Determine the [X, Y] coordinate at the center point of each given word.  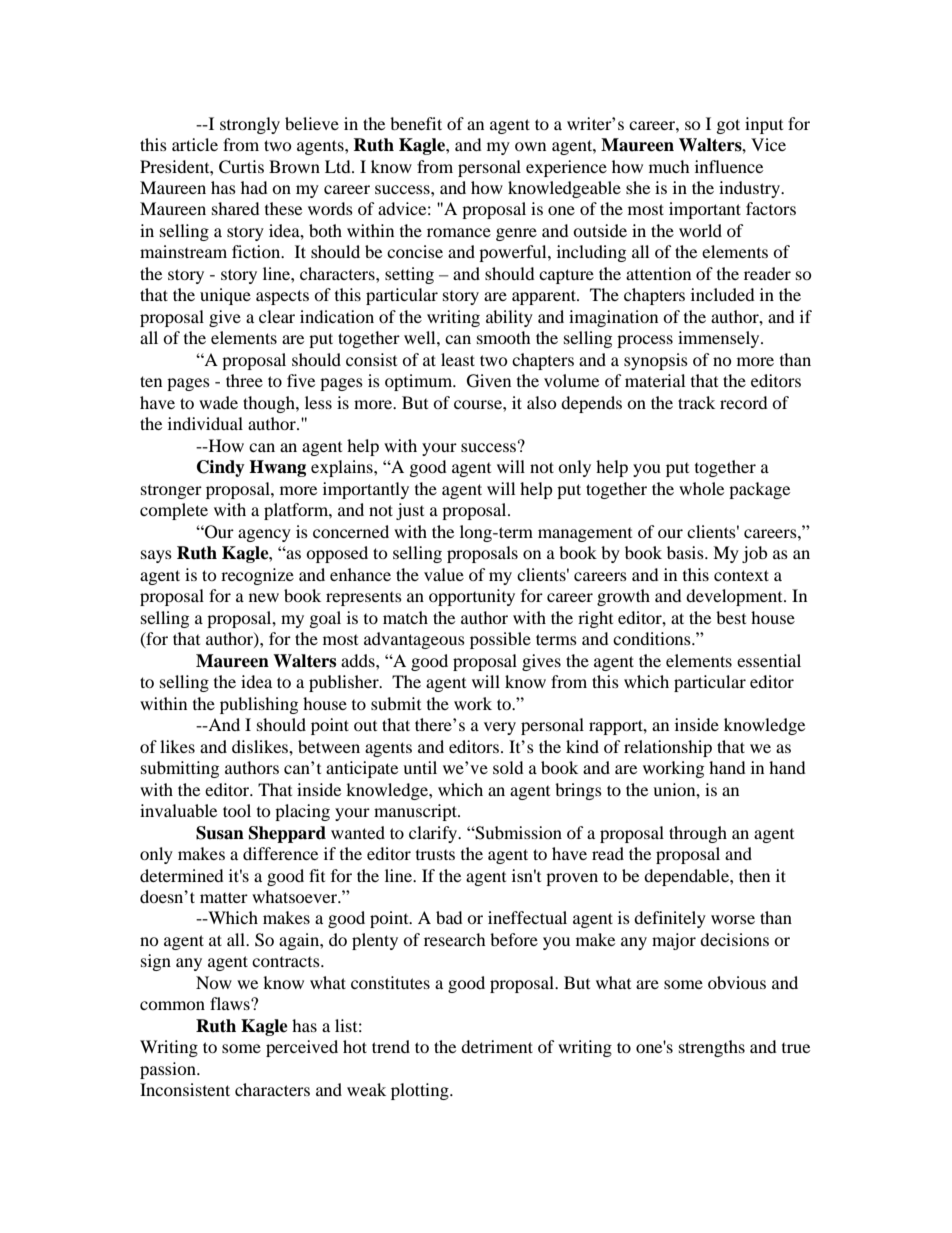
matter [224, 897]
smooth [504, 337]
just [410, 511]
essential [769, 660]
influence [729, 166]
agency [264, 535]
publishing [259, 705]
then [754, 875]
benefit [416, 123]
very [500, 728]
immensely [720, 339]
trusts [435, 855]
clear [277, 316]
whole [701, 488]
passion [169, 1070]
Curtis [241, 167]
